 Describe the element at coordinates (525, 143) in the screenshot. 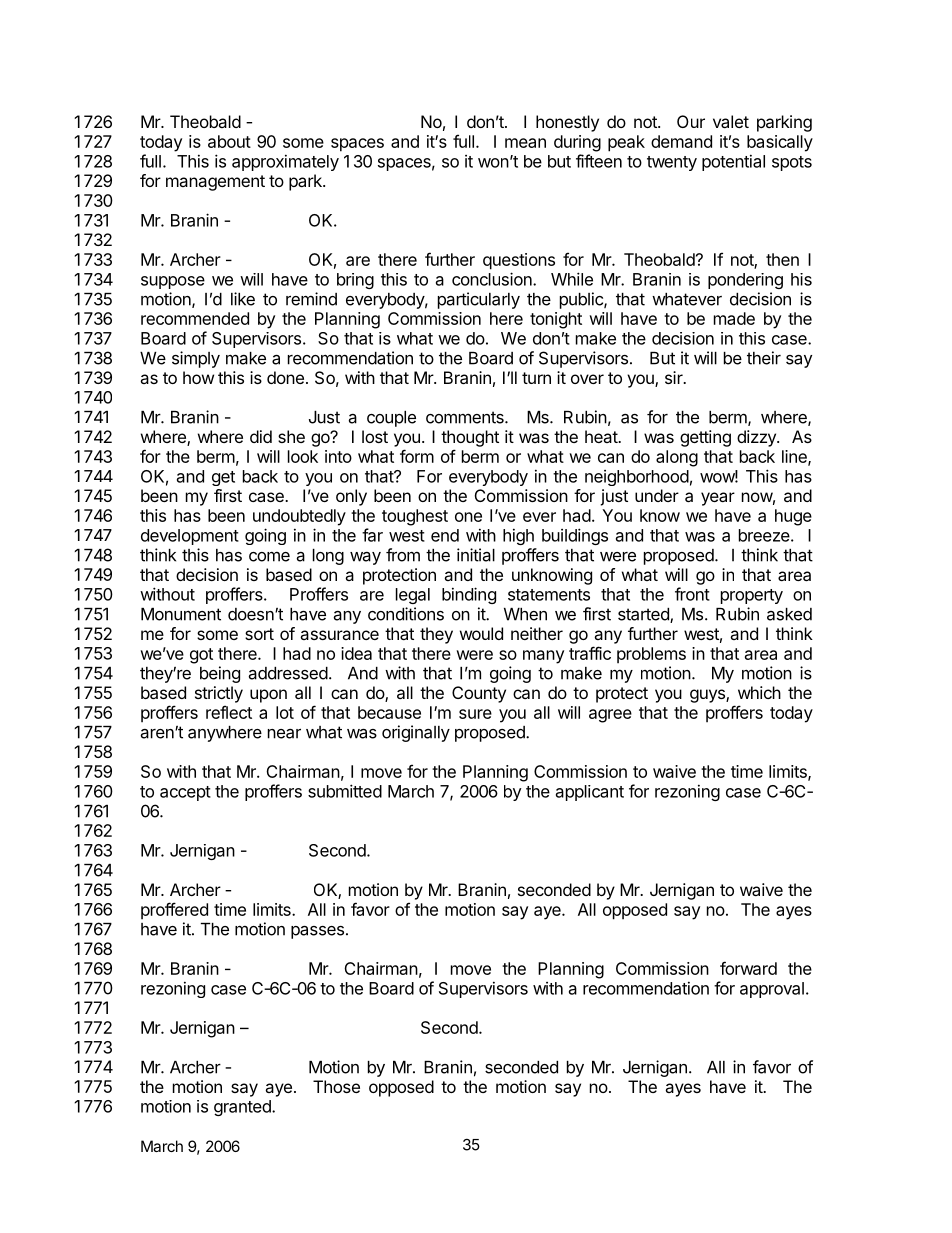

I see `mean` at that location.
